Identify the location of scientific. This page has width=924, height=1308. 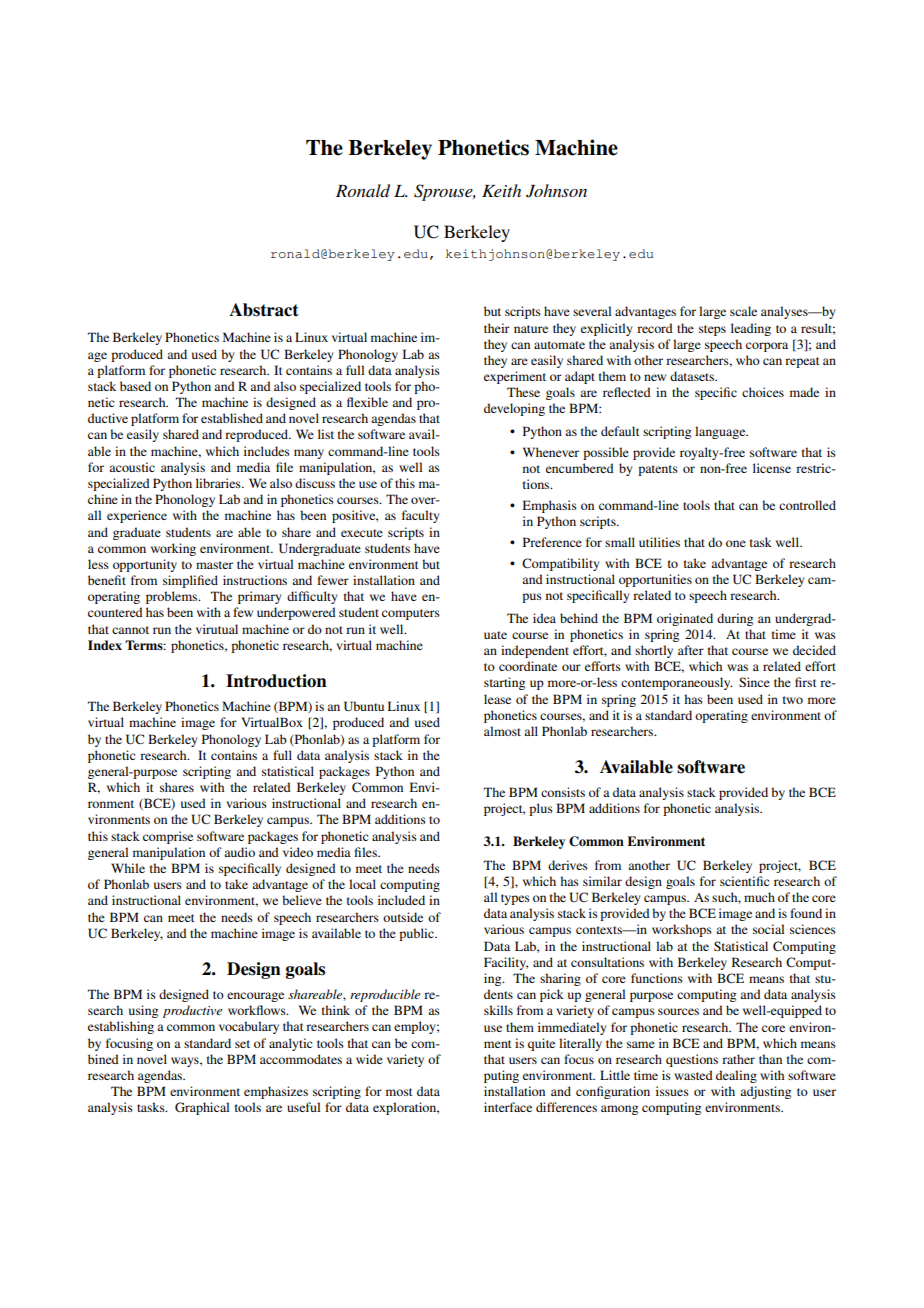
(744, 881).
